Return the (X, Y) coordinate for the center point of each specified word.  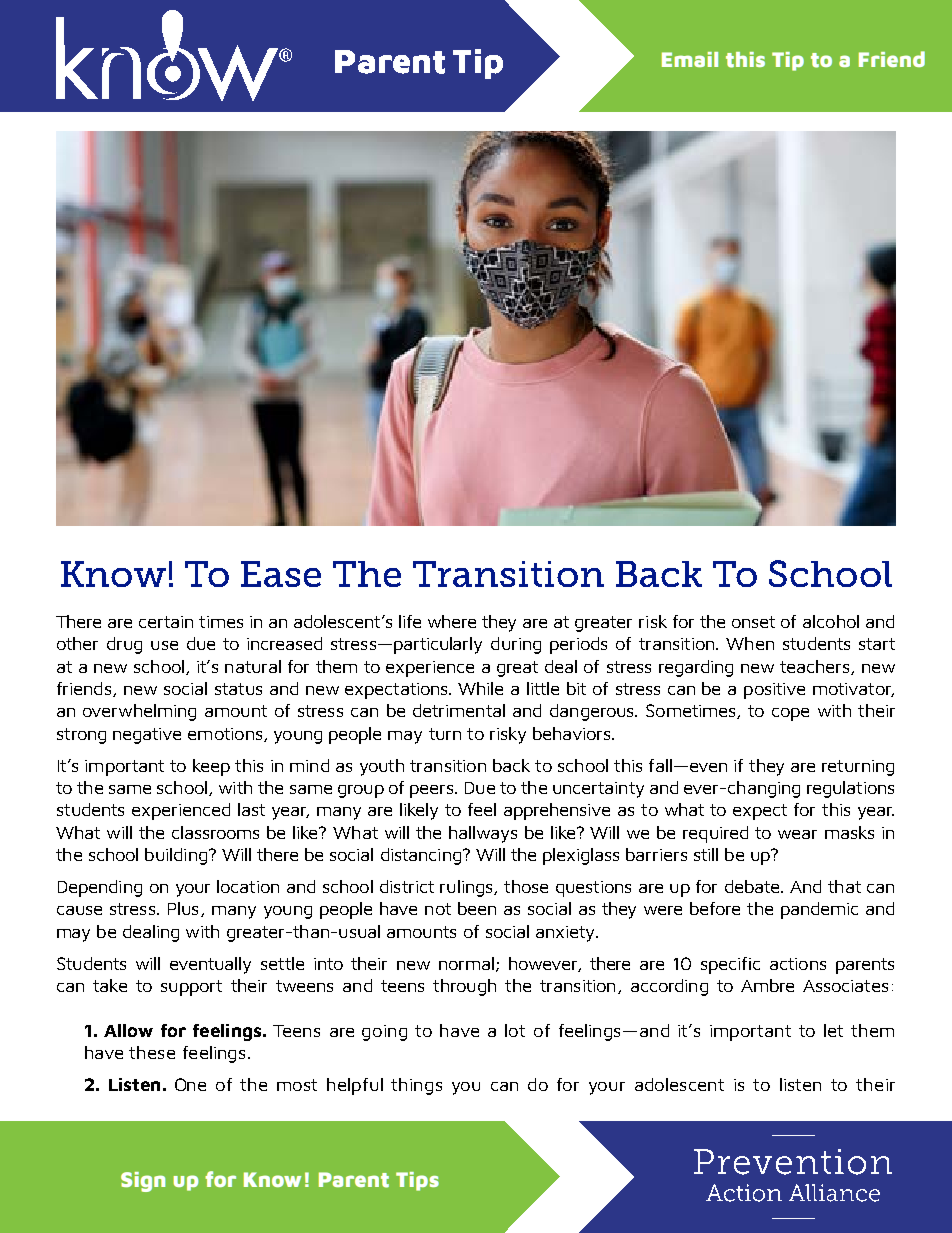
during (516, 645)
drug (124, 645)
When (750, 643)
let (833, 1030)
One (190, 1084)
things (416, 1086)
